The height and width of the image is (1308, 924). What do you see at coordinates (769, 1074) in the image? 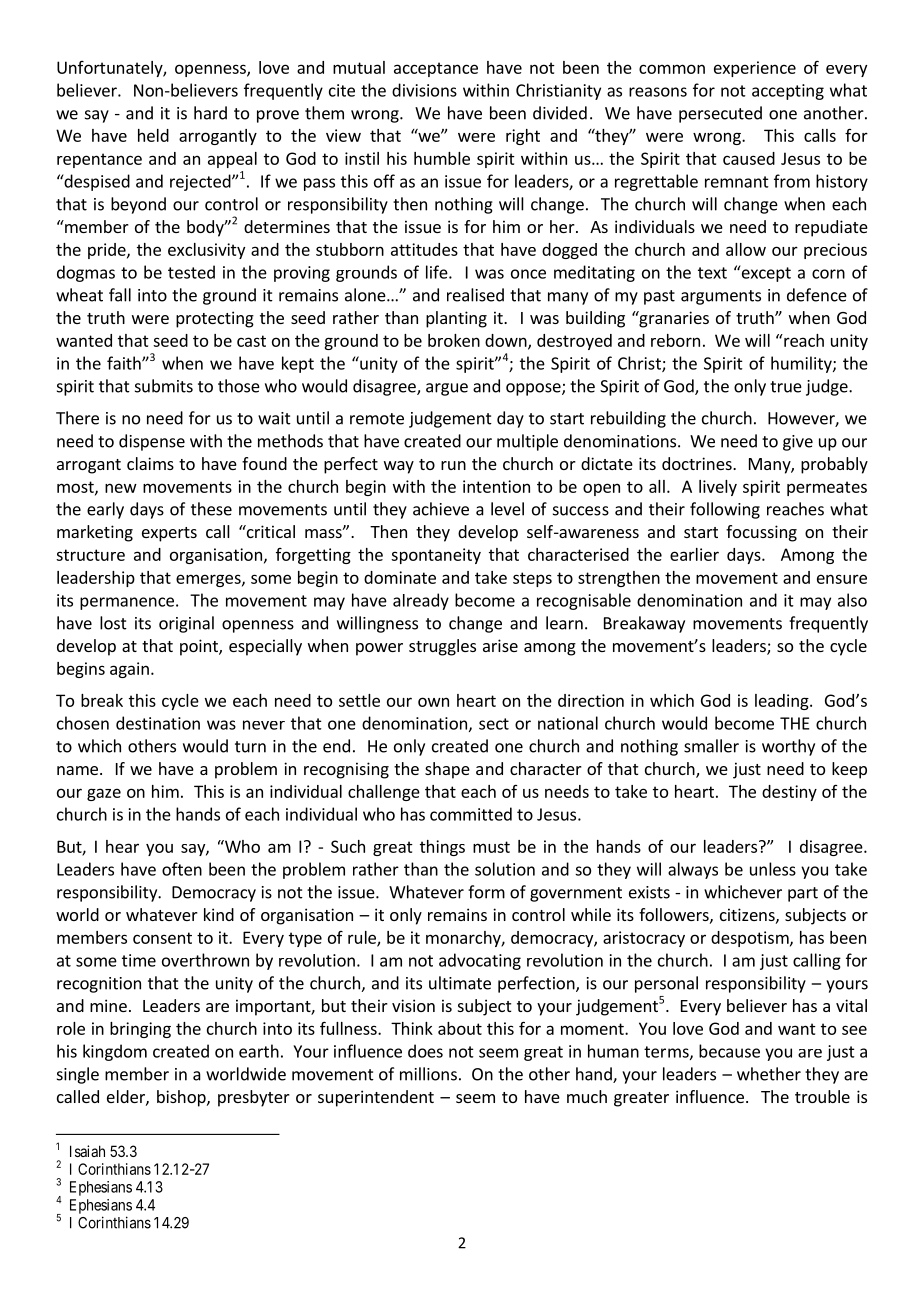
I see `whether` at bounding box center [769, 1074].
